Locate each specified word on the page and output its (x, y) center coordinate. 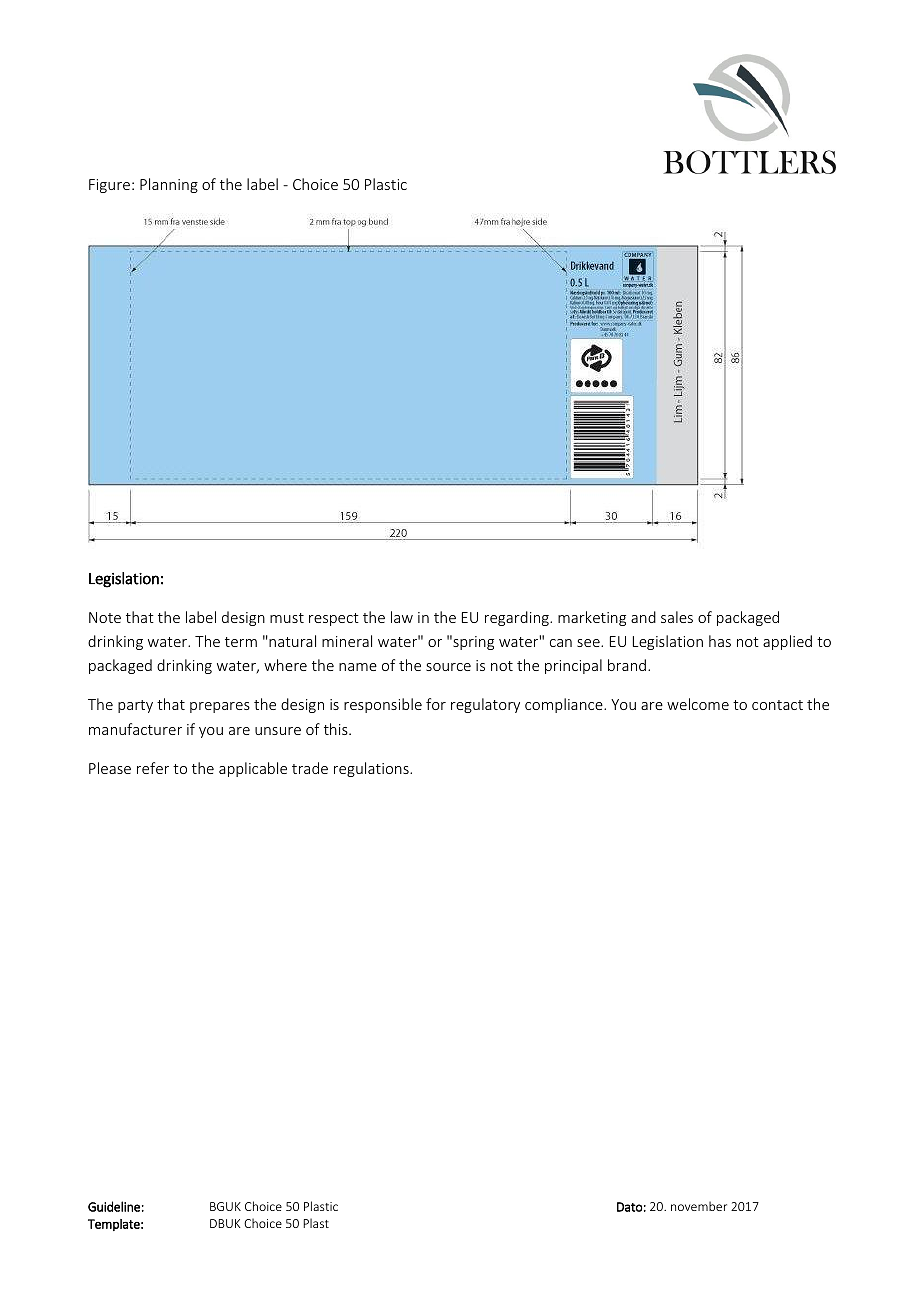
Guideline (114, 1206)
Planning (169, 185)
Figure (109, 186)
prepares (220, 707)
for (436, 704)
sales (677, 617)
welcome (698, 704)
